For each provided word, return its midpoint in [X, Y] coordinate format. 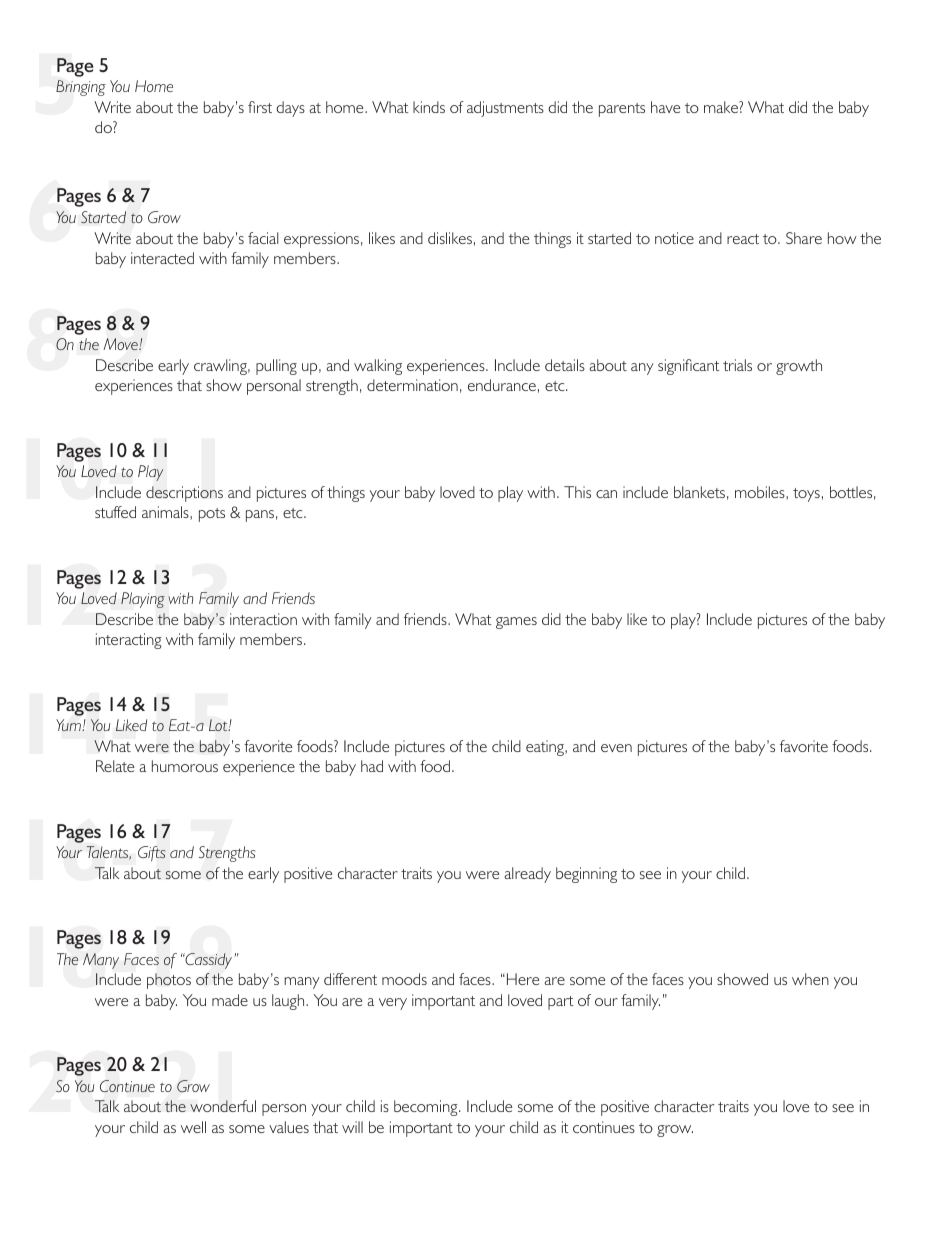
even [616, 748]
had [372, 766]
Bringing [81, 88]
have [665, 107]
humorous [185, 766]
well [193, 1127]
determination [412, 385]
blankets [699, 492]
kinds [429, 107]
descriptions [184, 494]
